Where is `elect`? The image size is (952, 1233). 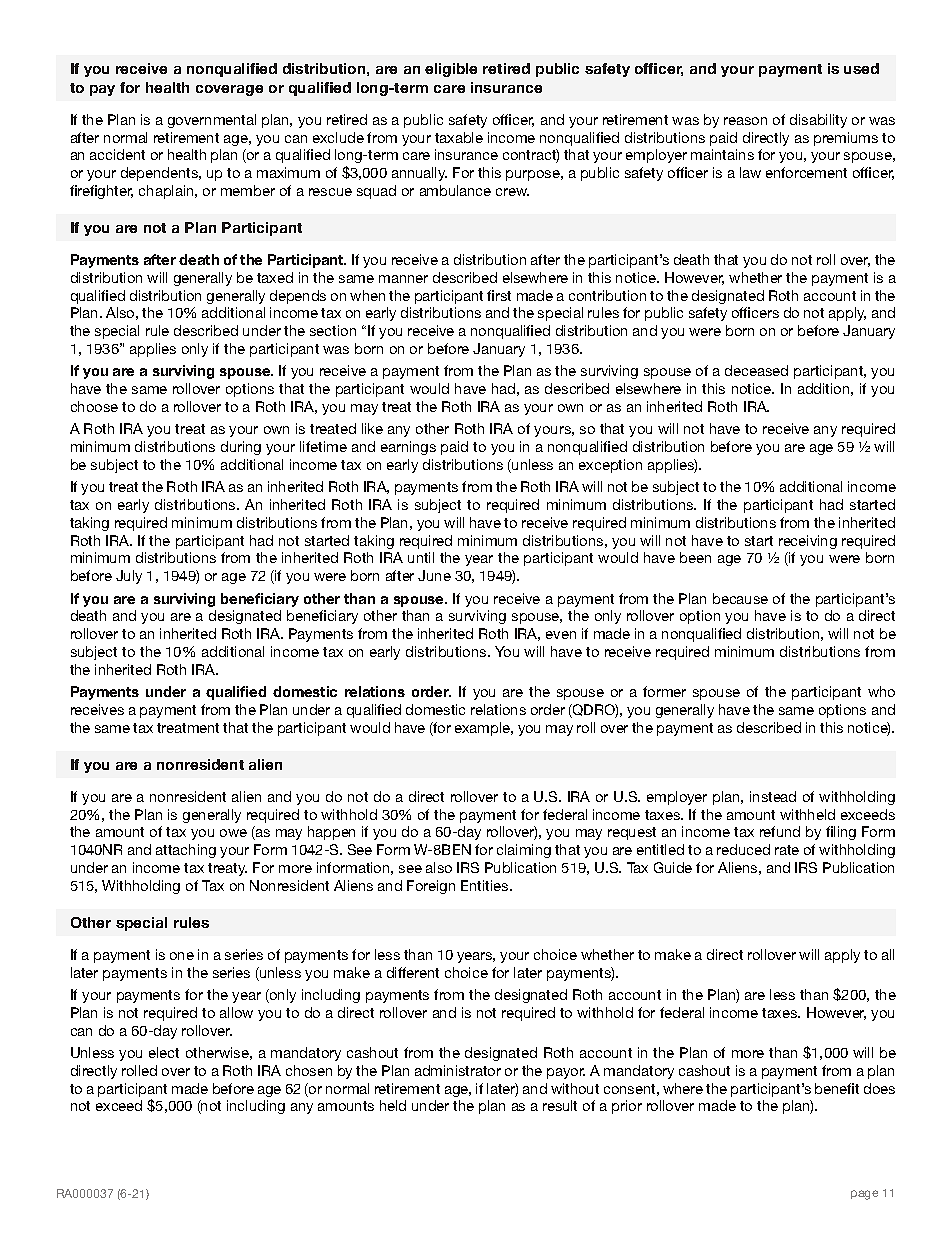
elect is located at coordinates (164, 1052).
